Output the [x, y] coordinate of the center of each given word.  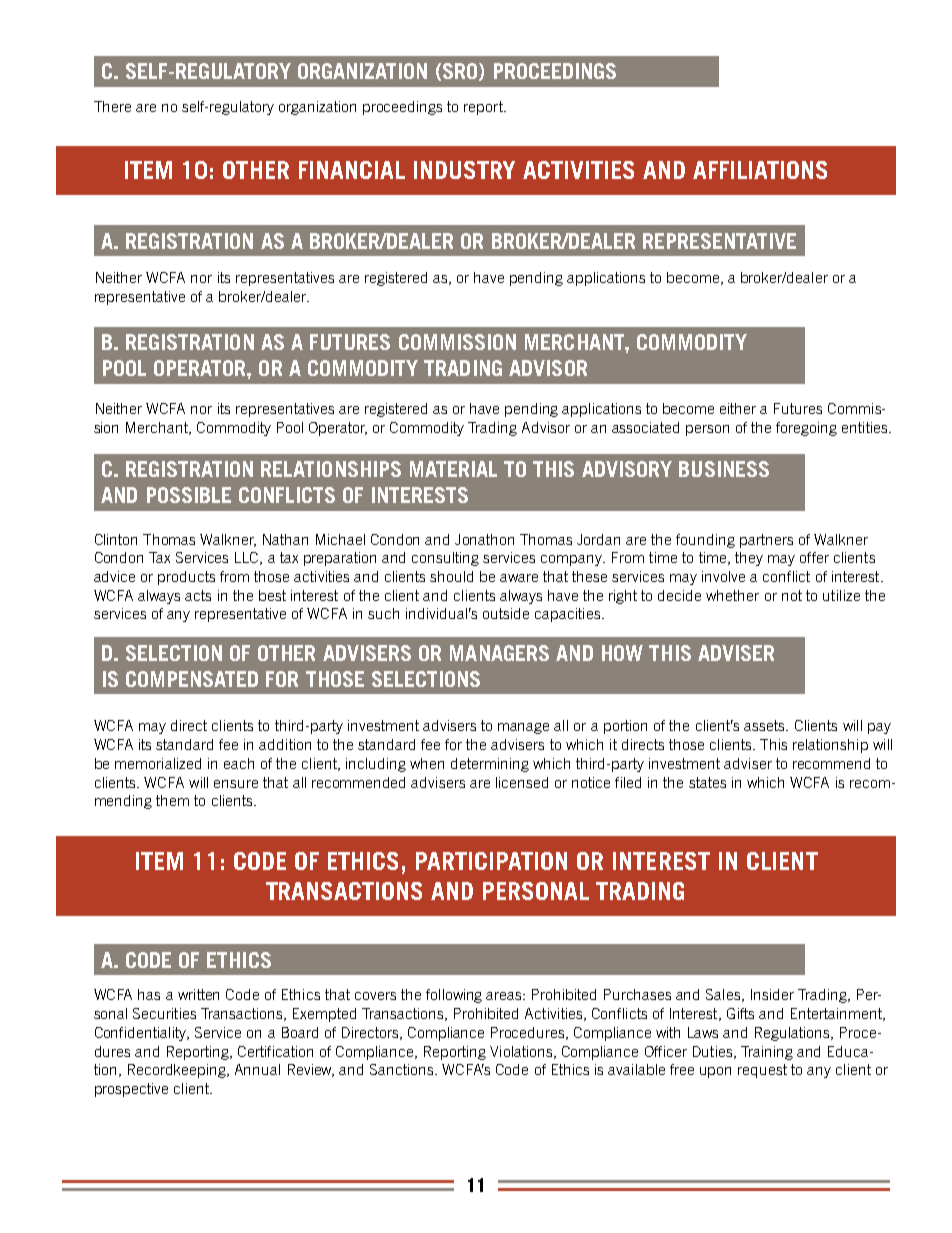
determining [490, 765]
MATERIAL [453, 469]
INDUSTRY [464, 170]
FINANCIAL [352, 170]
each [239, 763]
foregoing [806, 429]
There [112, 106]
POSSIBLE [189, 495]
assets [765, 725]
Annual [257, 1069]
